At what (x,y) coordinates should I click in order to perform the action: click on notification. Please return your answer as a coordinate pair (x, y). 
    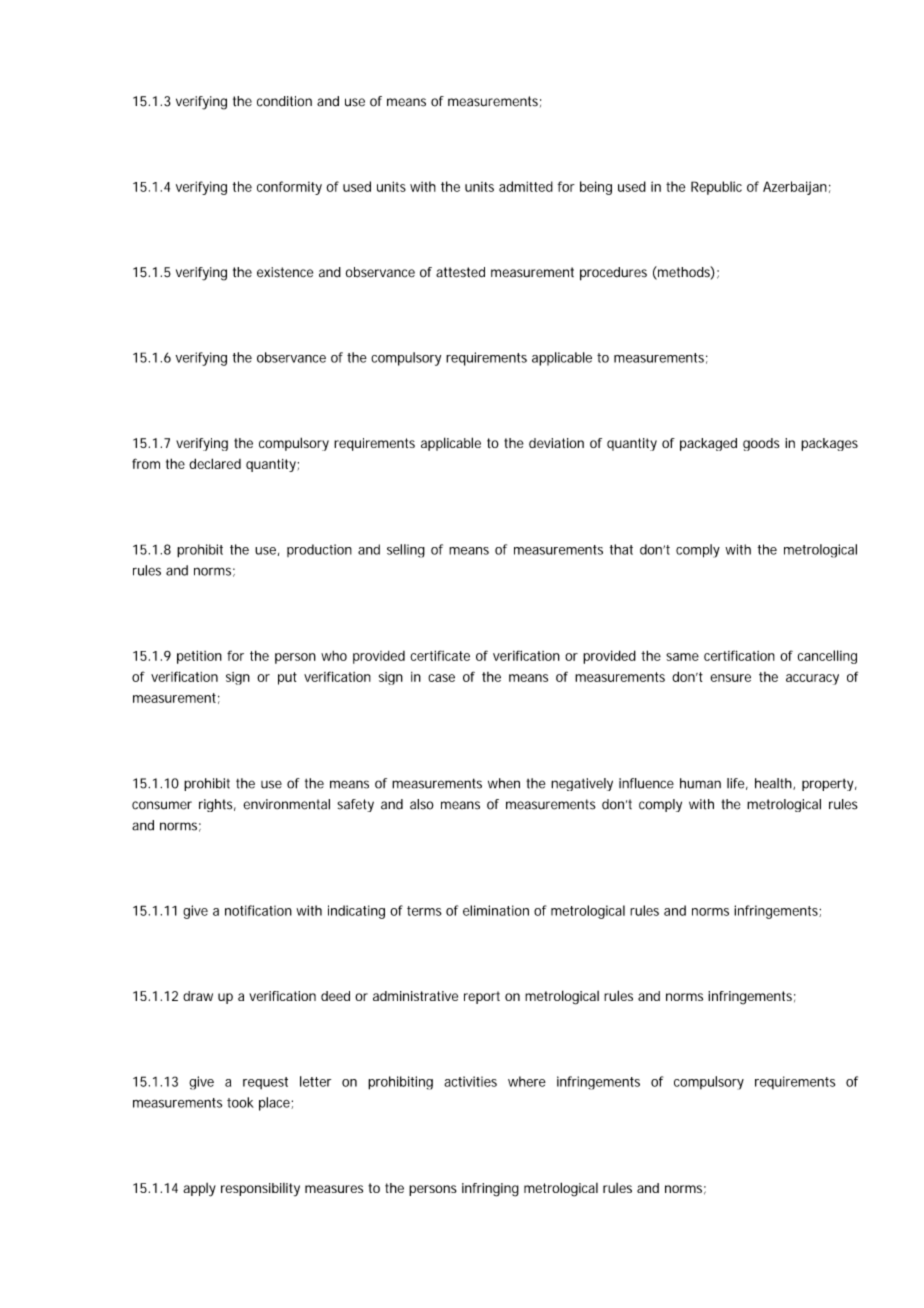
    Looking at the image, I should click on (258, 910).
